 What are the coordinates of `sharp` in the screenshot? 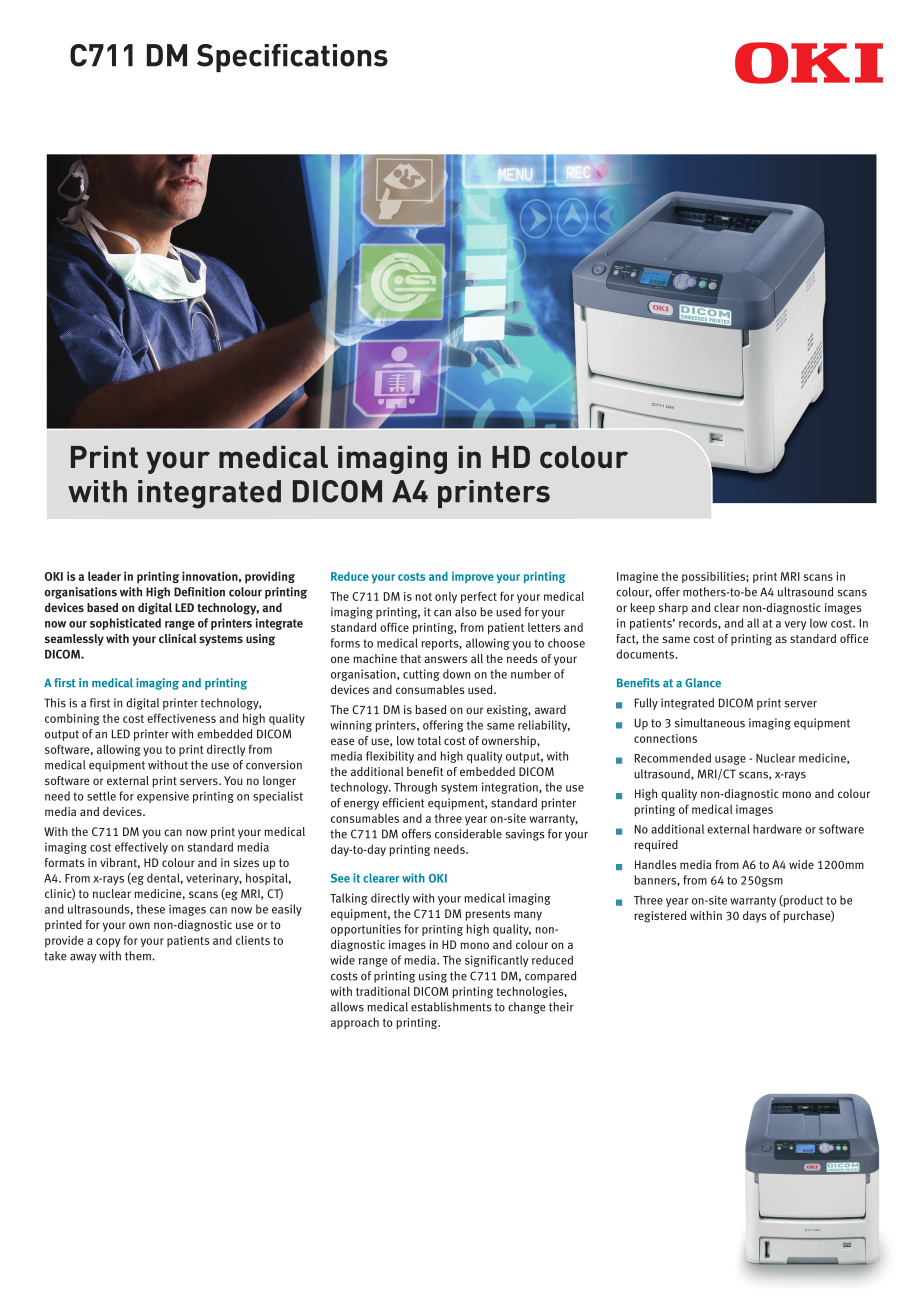 It's located at (673, 609).
